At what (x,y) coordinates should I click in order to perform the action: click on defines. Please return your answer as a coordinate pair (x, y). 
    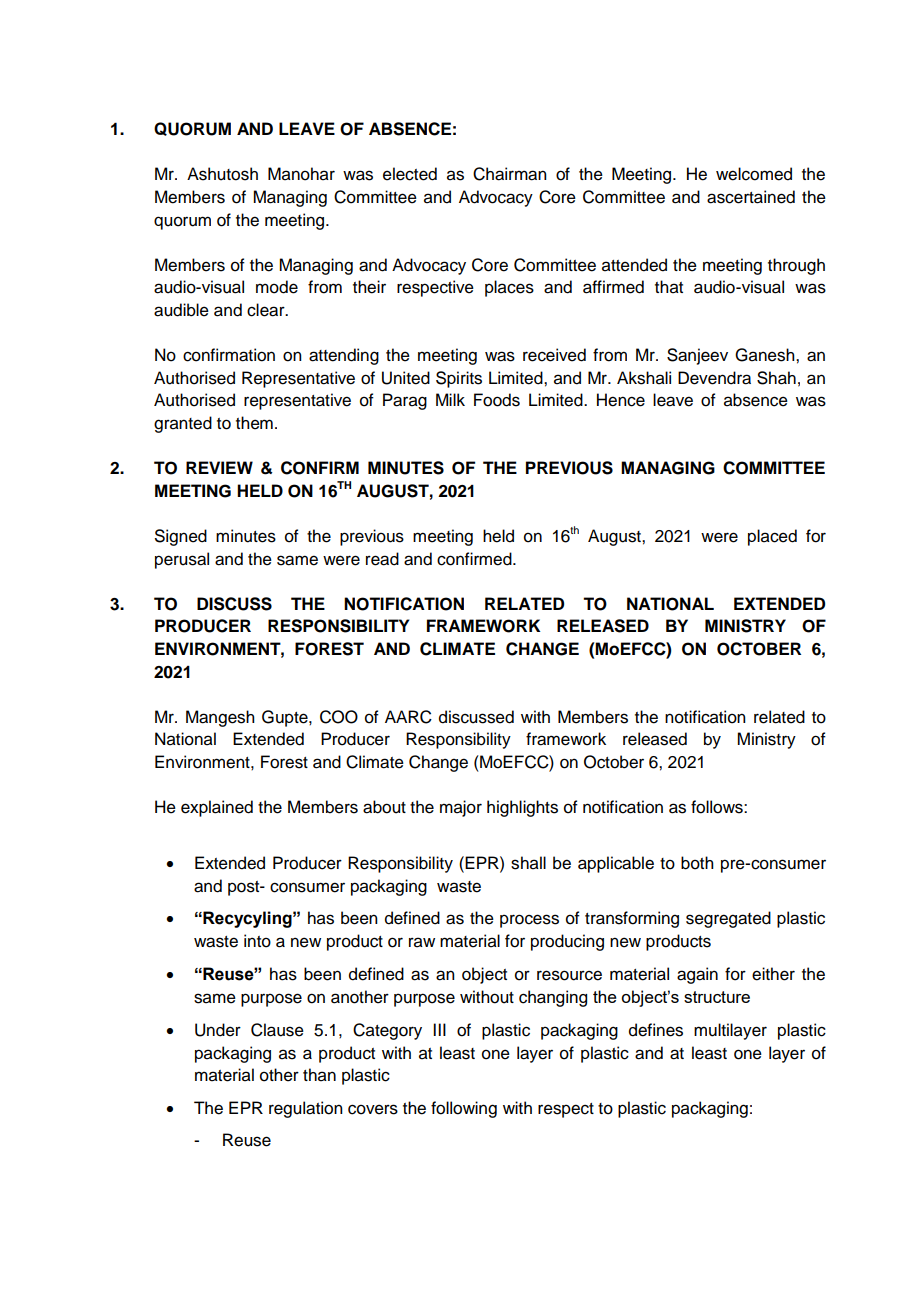
    Looking at the image, I should click on (656, 1030).
